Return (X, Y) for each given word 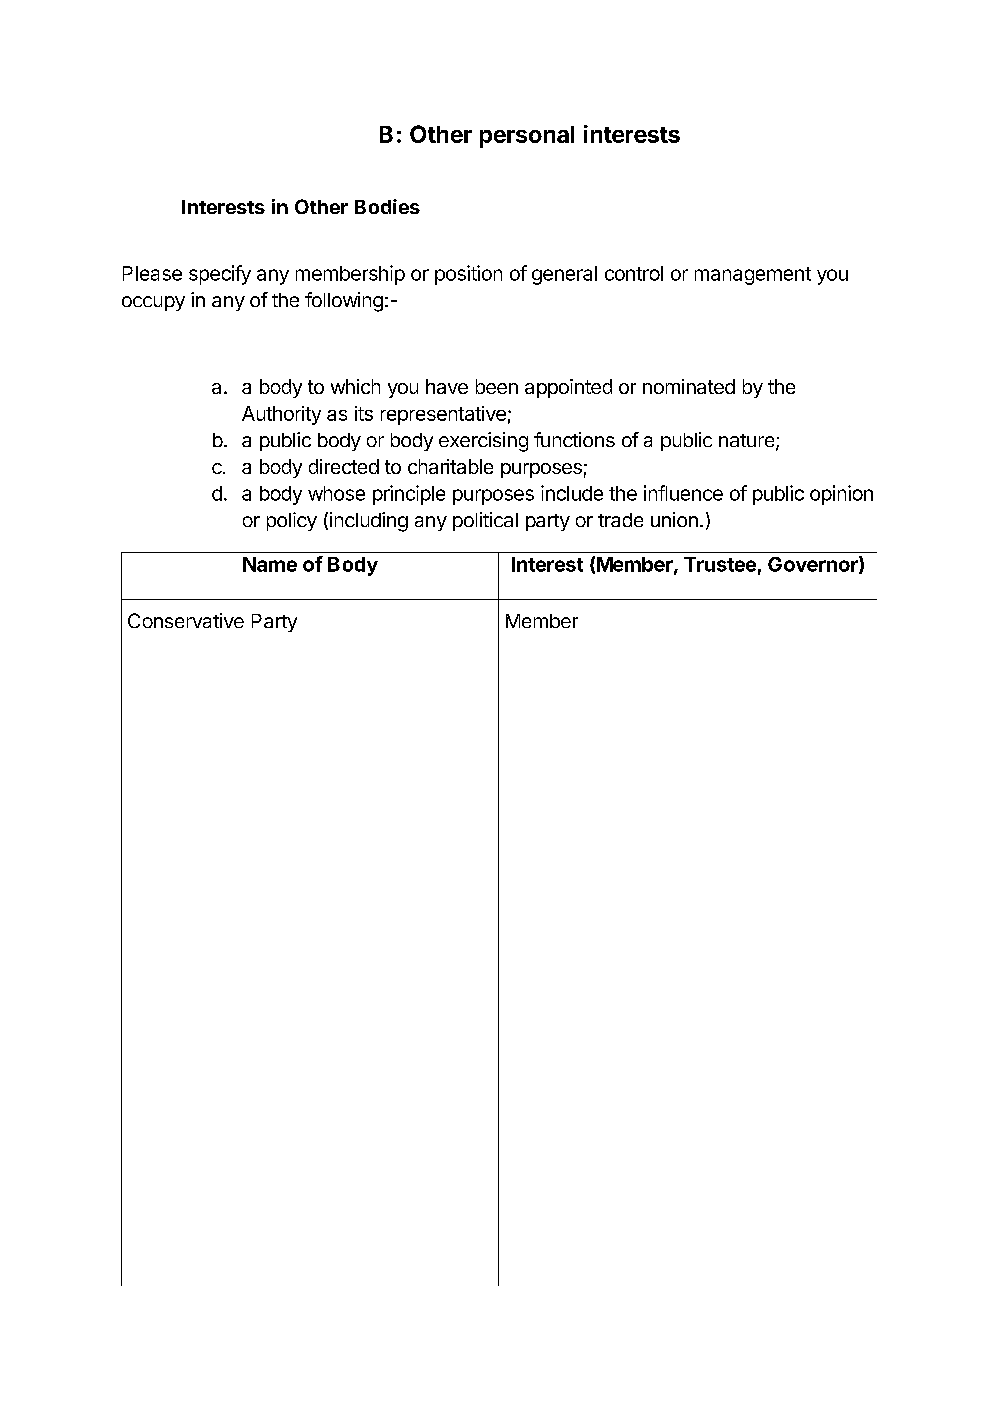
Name (270, 564)
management (753, 276)
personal (527, 137)
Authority (281, 415)
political (485, 521)
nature (748, 442)
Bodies (387, 206)
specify (220, 275)
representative (443, 415)
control (634, 273)
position (468, 275)
